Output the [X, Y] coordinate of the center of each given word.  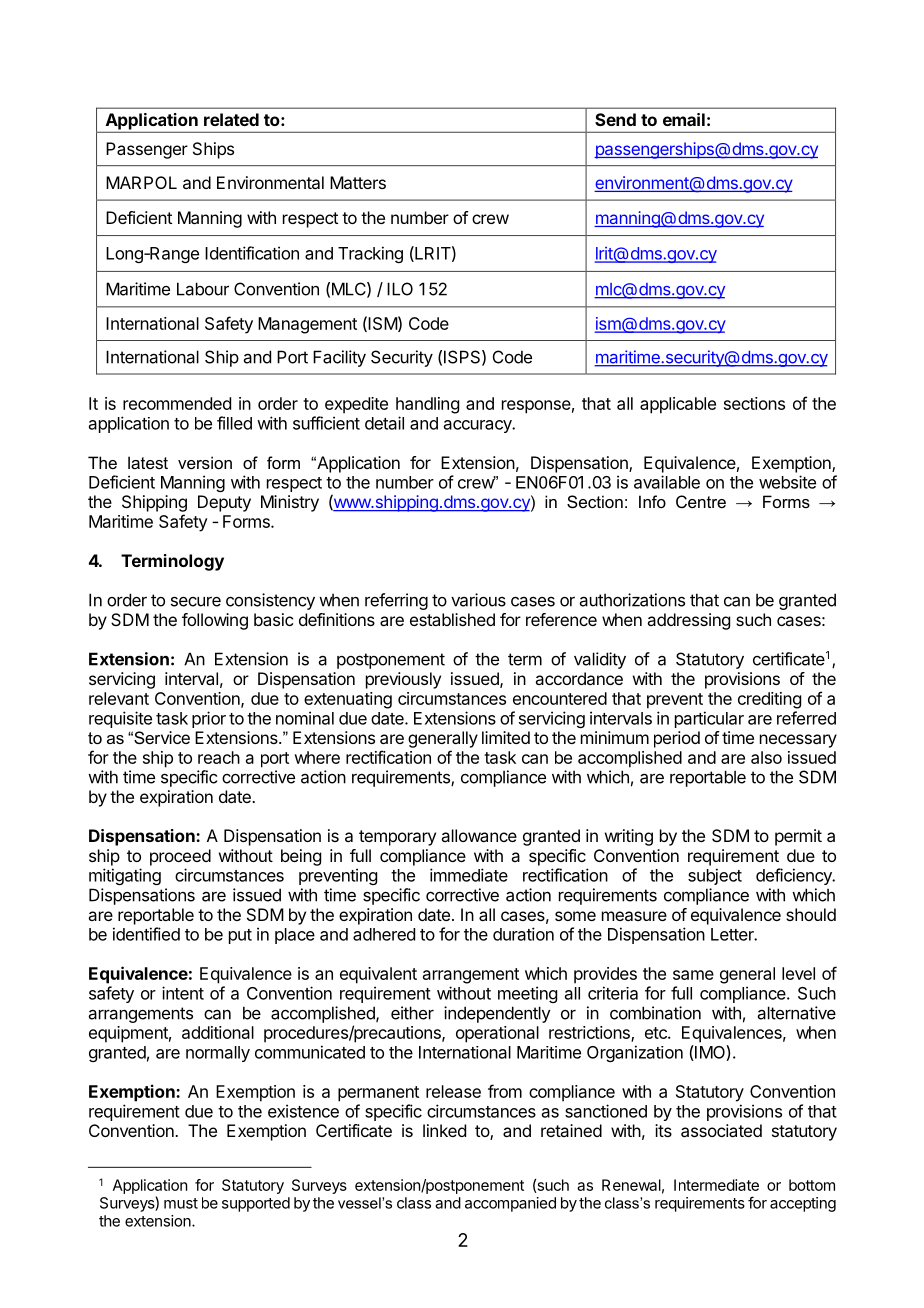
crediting [769, 700]
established [452, 619]
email [684, 119]
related [231, 119]
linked [444, 1130]
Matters [358, 182]
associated [721, 1130]
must [181, 1203]
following [215, 621]
